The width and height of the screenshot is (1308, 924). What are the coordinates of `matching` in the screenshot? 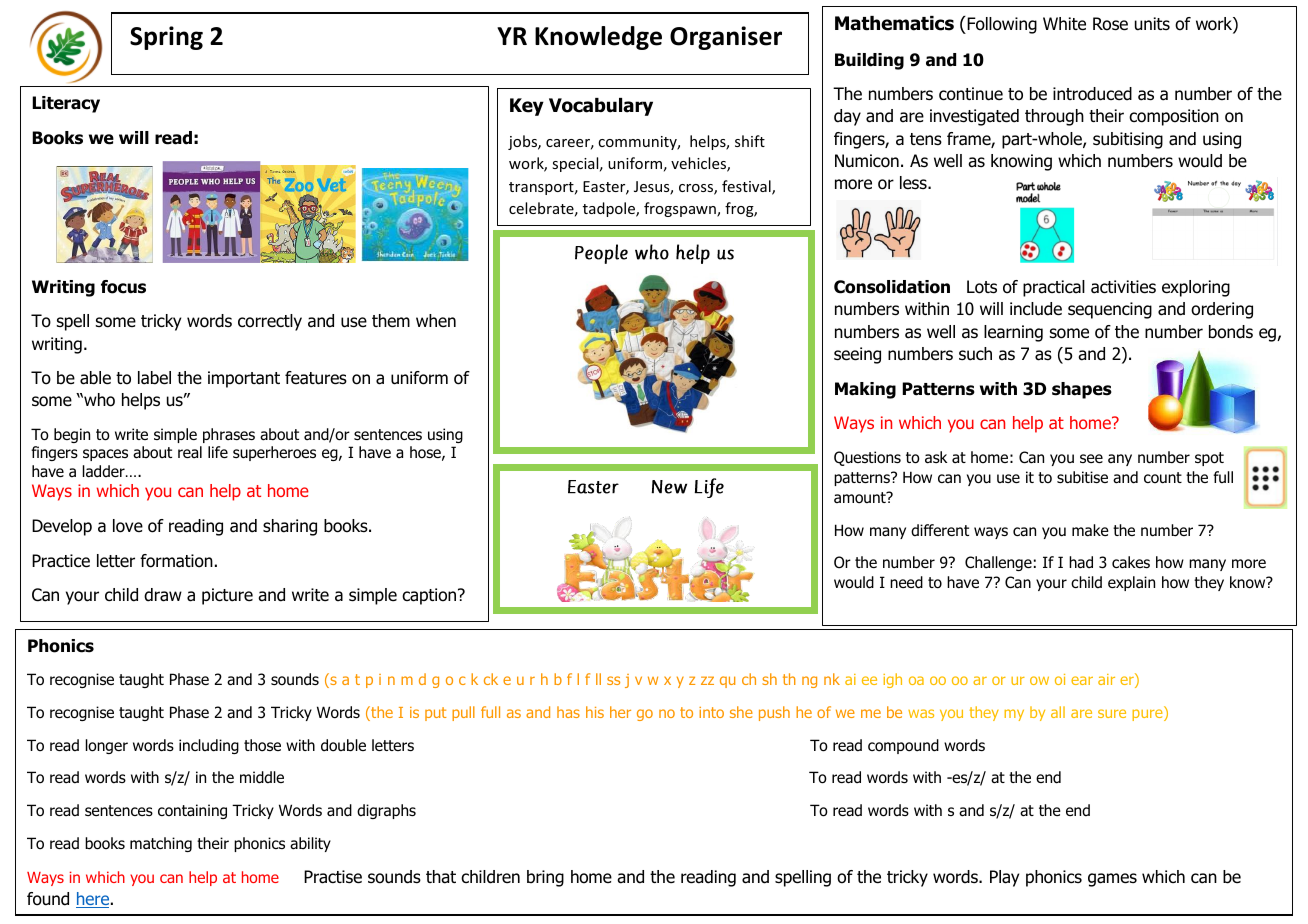 It's located at (161, 844).
